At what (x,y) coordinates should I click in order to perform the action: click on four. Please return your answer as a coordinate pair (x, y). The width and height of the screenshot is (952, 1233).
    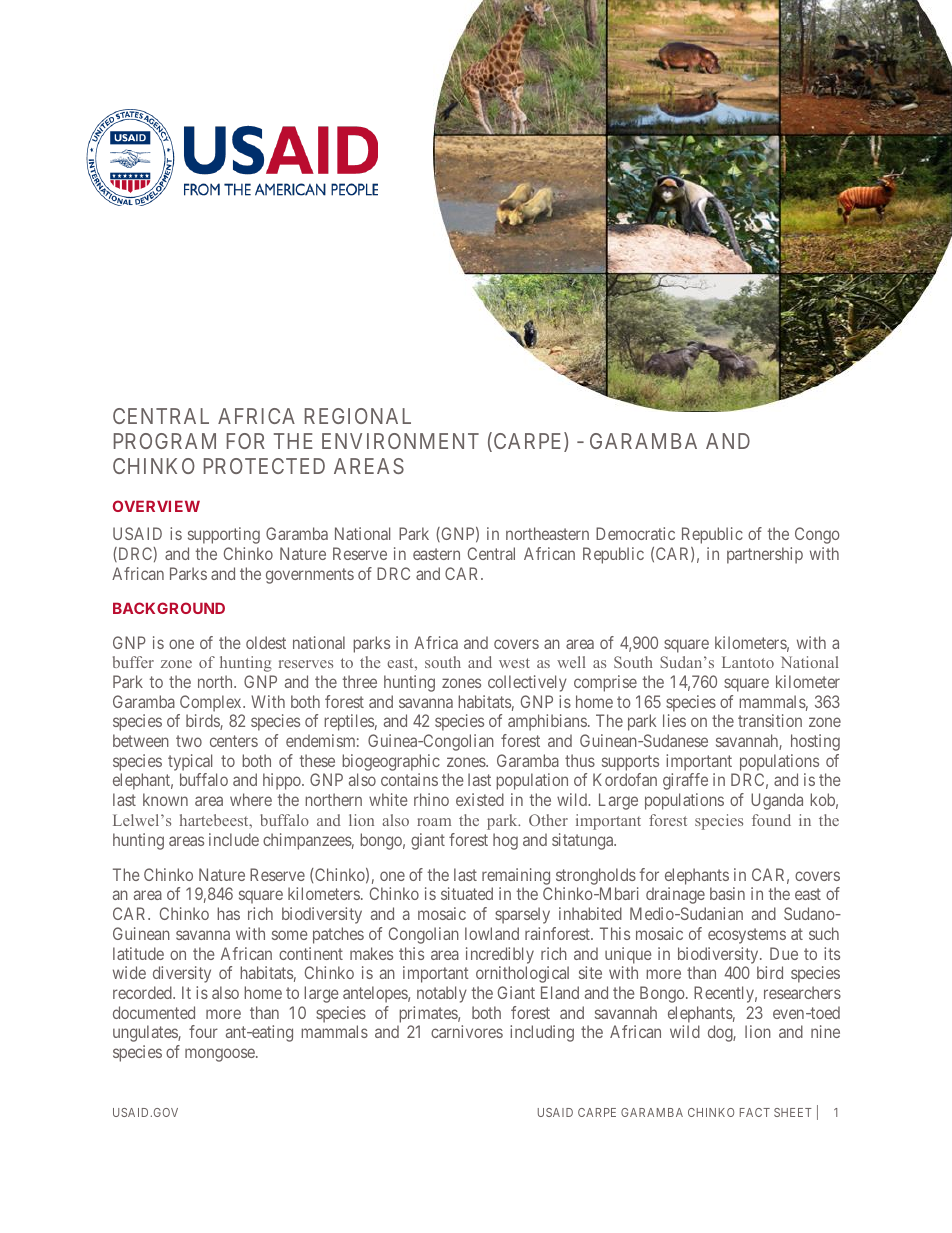
    Looking at the image, I should click on (203, 1031).
